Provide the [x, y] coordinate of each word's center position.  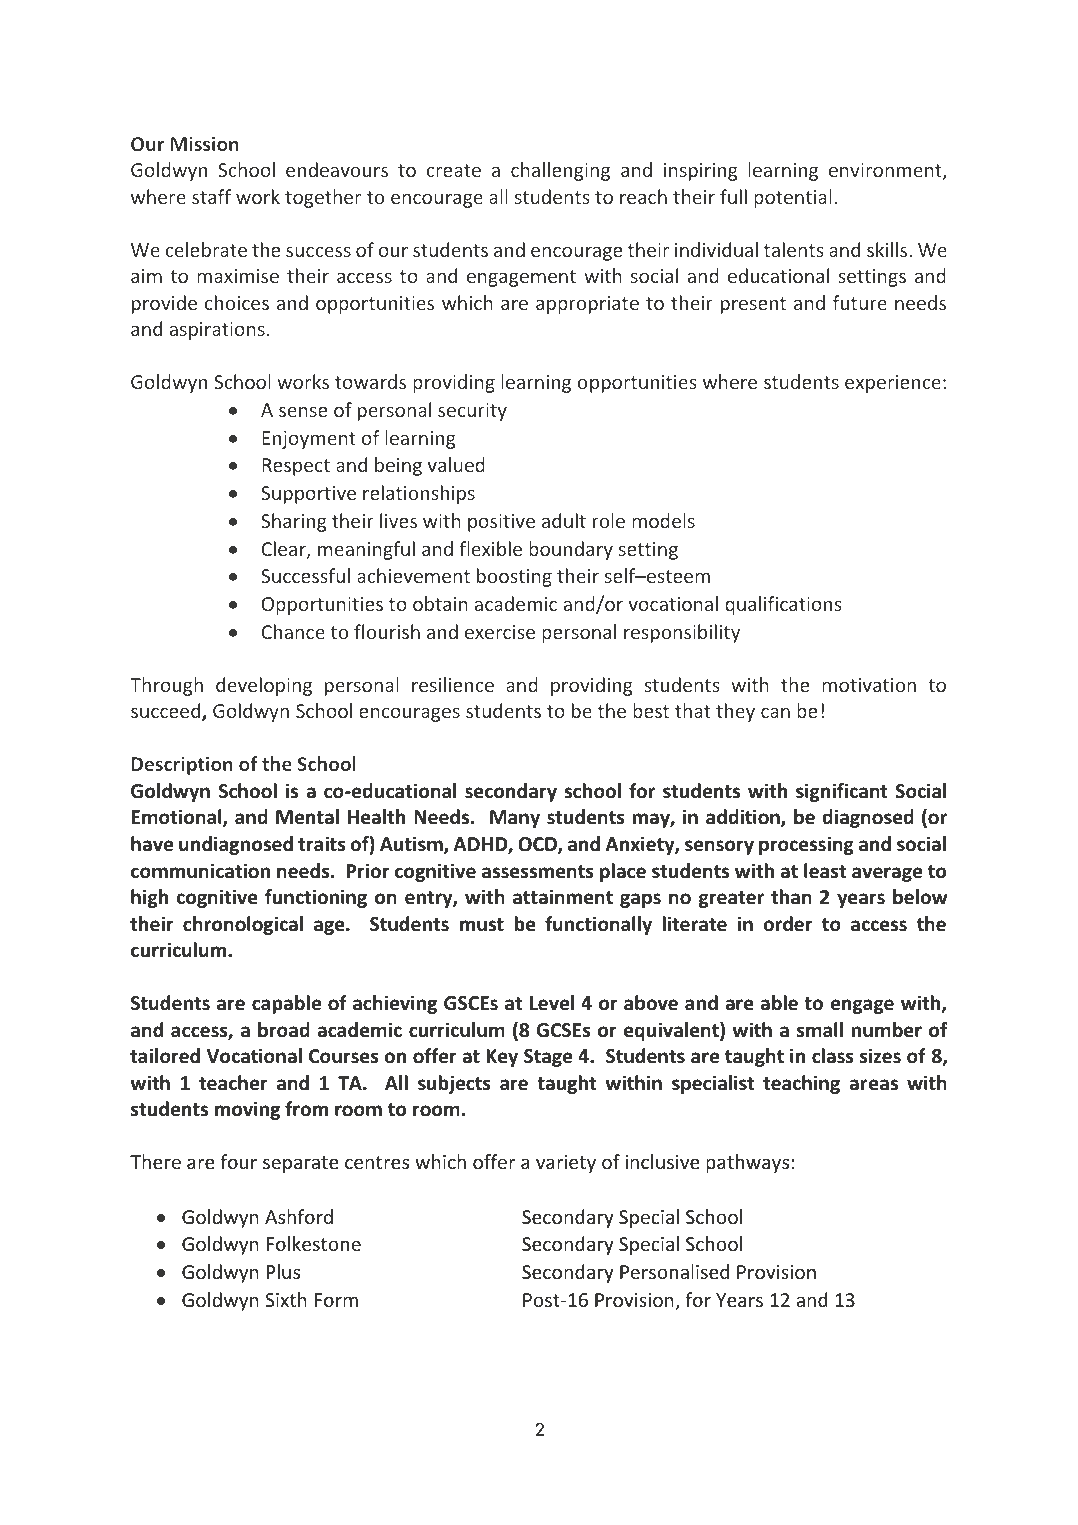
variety [566, 1164]
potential [793, 198]
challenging [560, 171]
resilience [453, 684]
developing [264, 686]
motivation [869, 685]
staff [211, 196]
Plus [283, 1271]
